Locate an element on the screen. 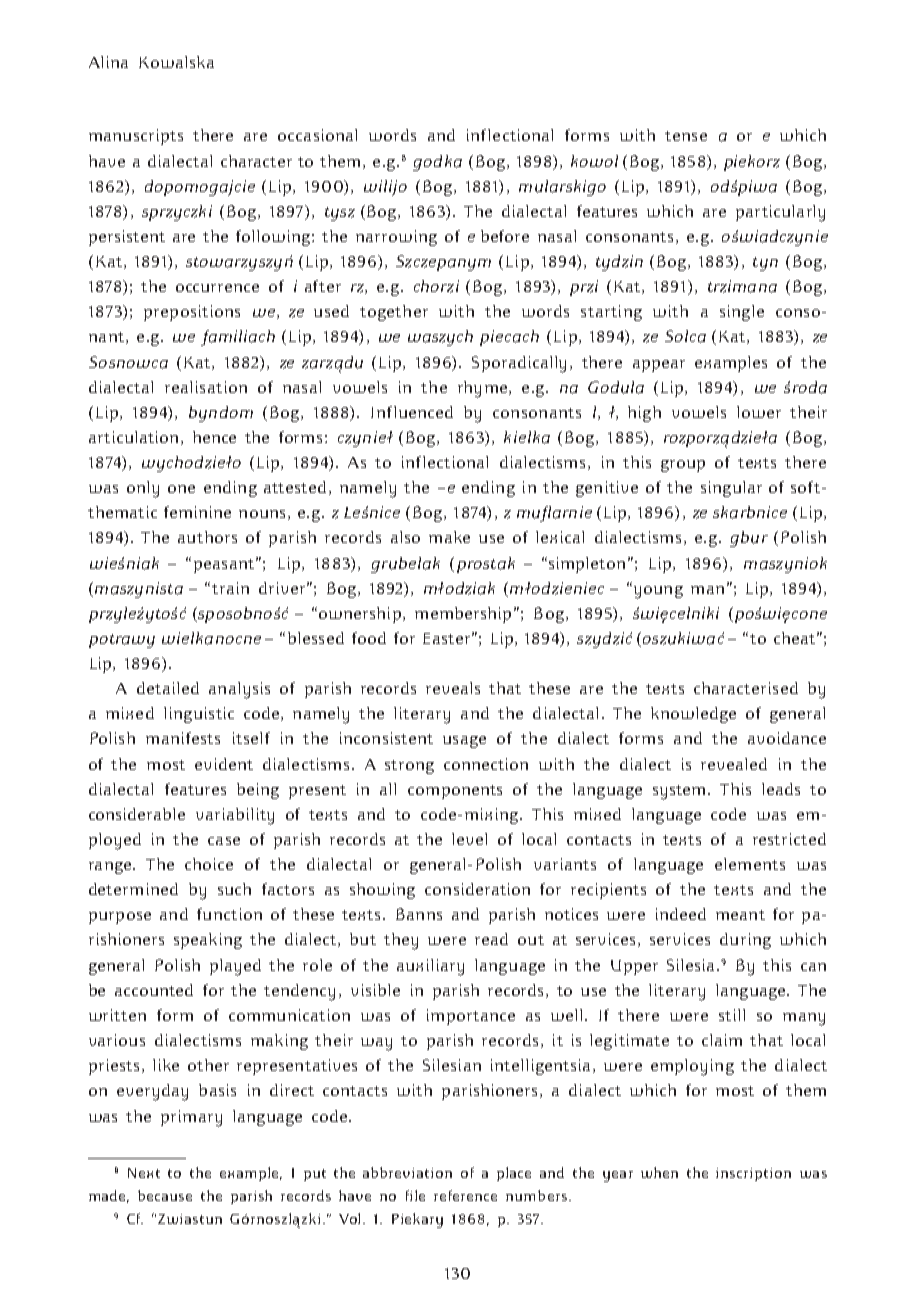 The image size is (920, 1316). rhyme is located at coordinates (482, 389).
